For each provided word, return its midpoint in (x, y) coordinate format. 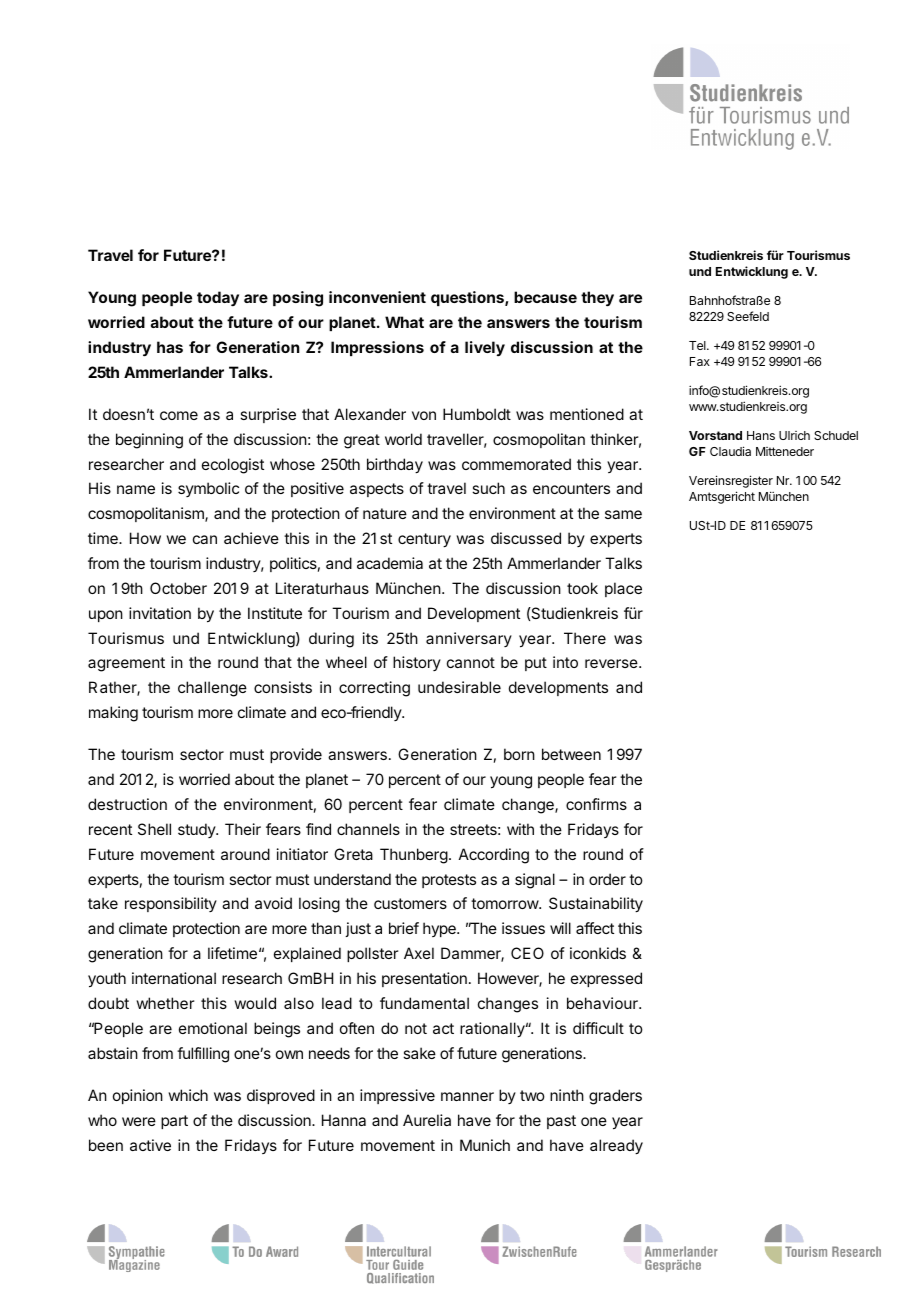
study (197, 830)
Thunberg (414, 856)
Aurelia (427, 1120)
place (623, 589)
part (174, 1122)
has (170, 347)
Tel (698, 345)
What (404, 322)
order (607, 879)
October (178, 588)
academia (390, 563)
